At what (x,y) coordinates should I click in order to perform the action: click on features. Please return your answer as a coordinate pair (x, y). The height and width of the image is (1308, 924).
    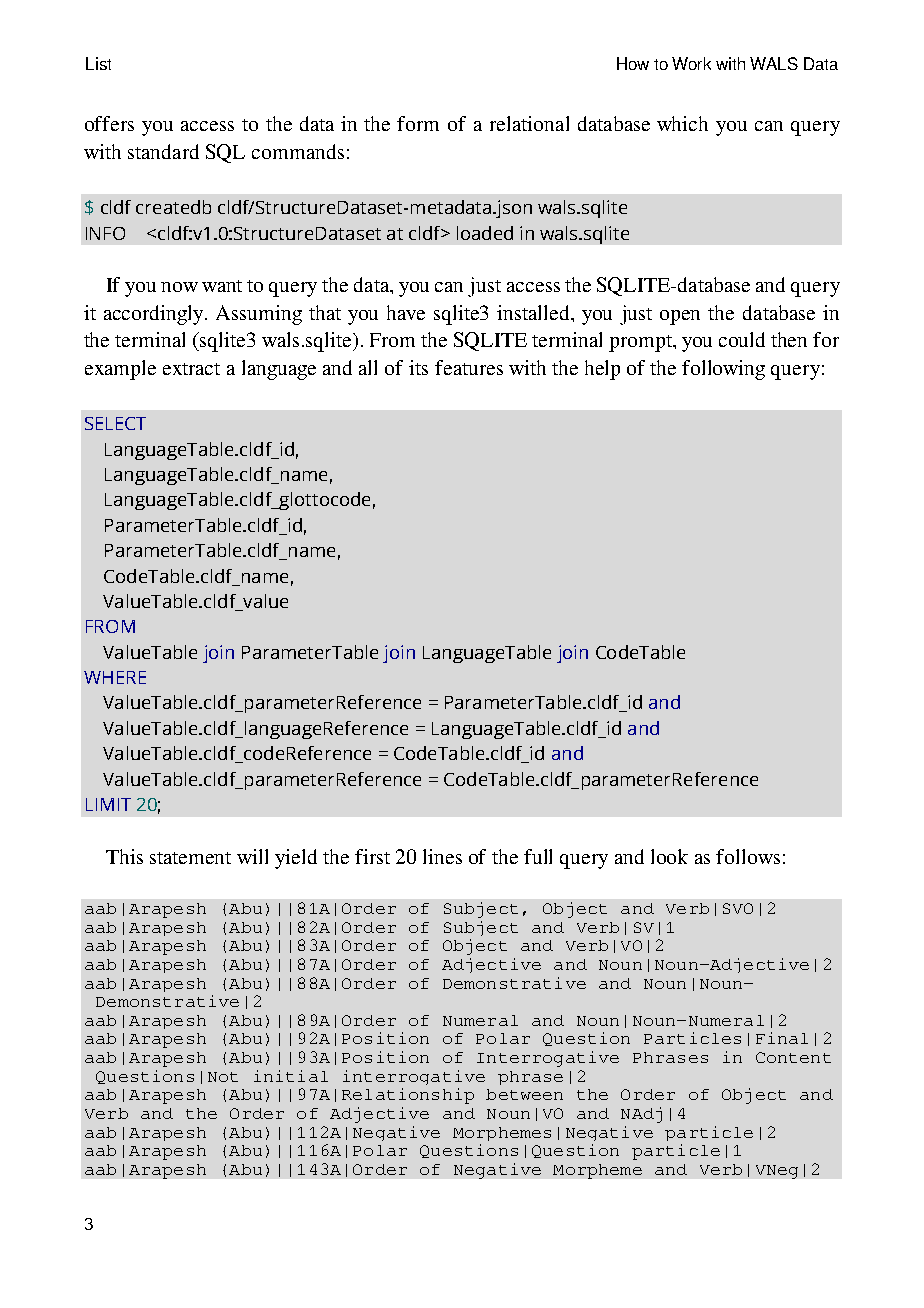
    Looking at the image, I should click on (469, 367).
